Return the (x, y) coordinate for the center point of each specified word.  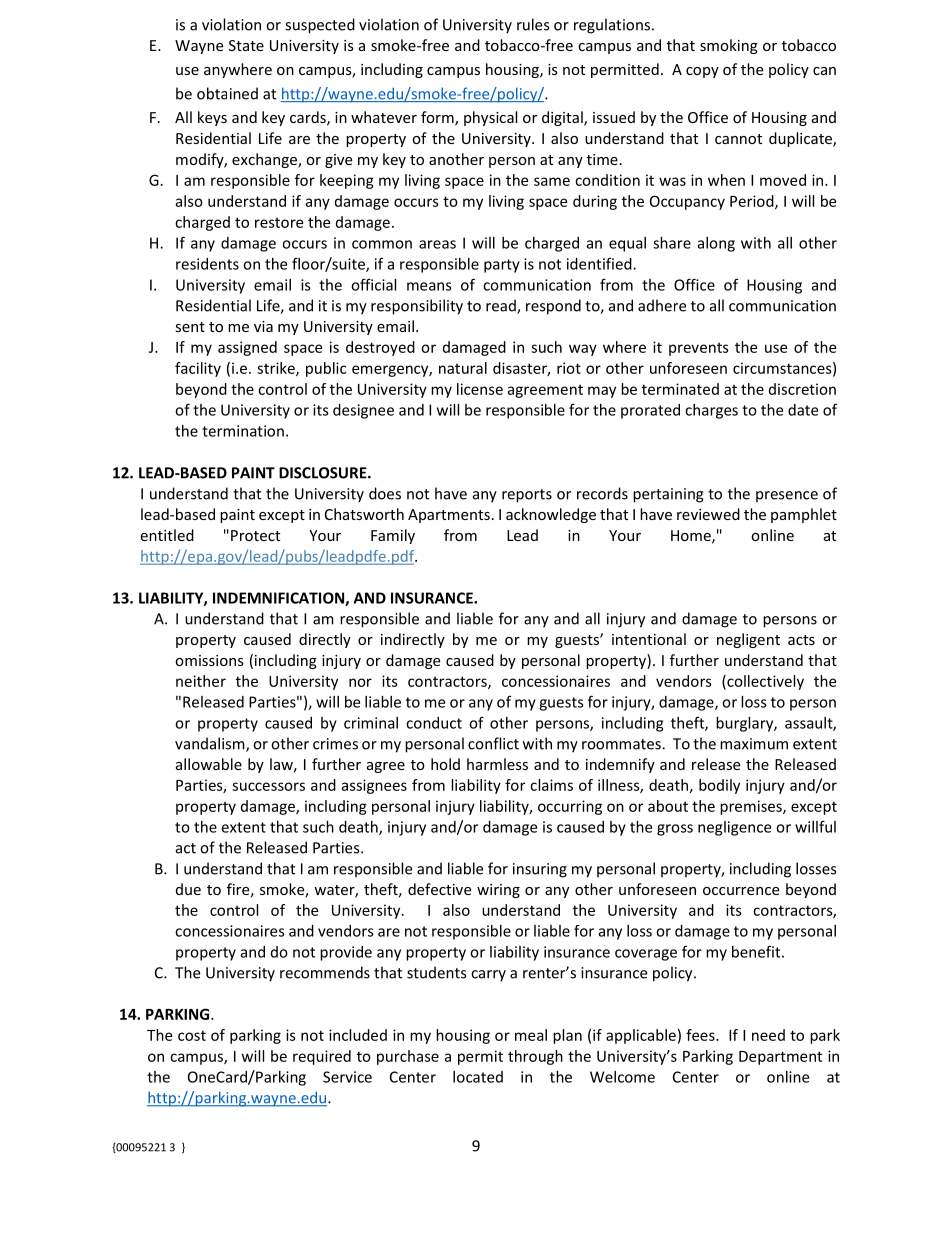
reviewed (708, 514)
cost (192, 1035)
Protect (255, 535)
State (246, 45)
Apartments (449, 516)
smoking (729, 46)
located (478, 1077)
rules (533, 24)
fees (701, 1035)
